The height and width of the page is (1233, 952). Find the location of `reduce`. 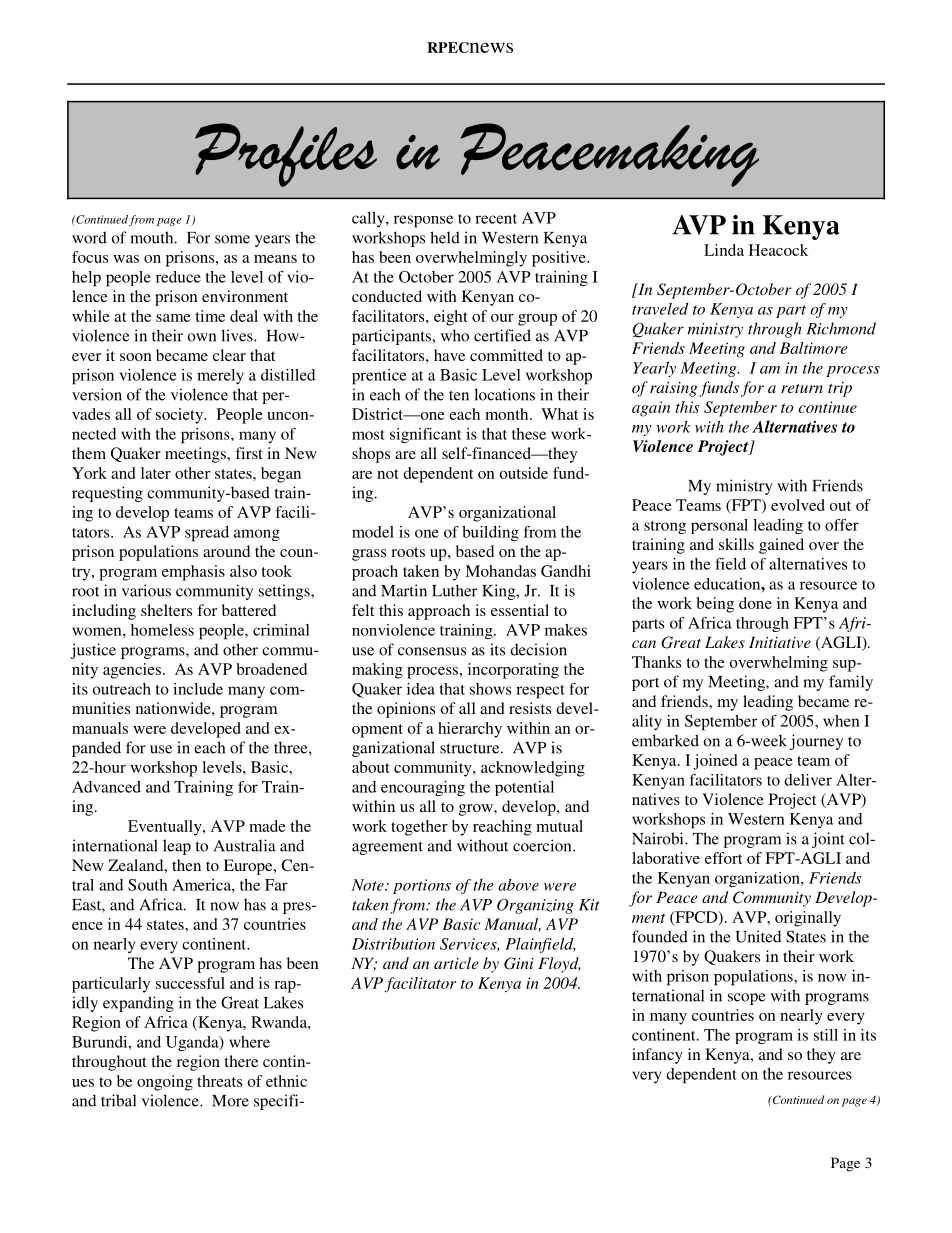

reduce is located at coordinates (178, 277).
